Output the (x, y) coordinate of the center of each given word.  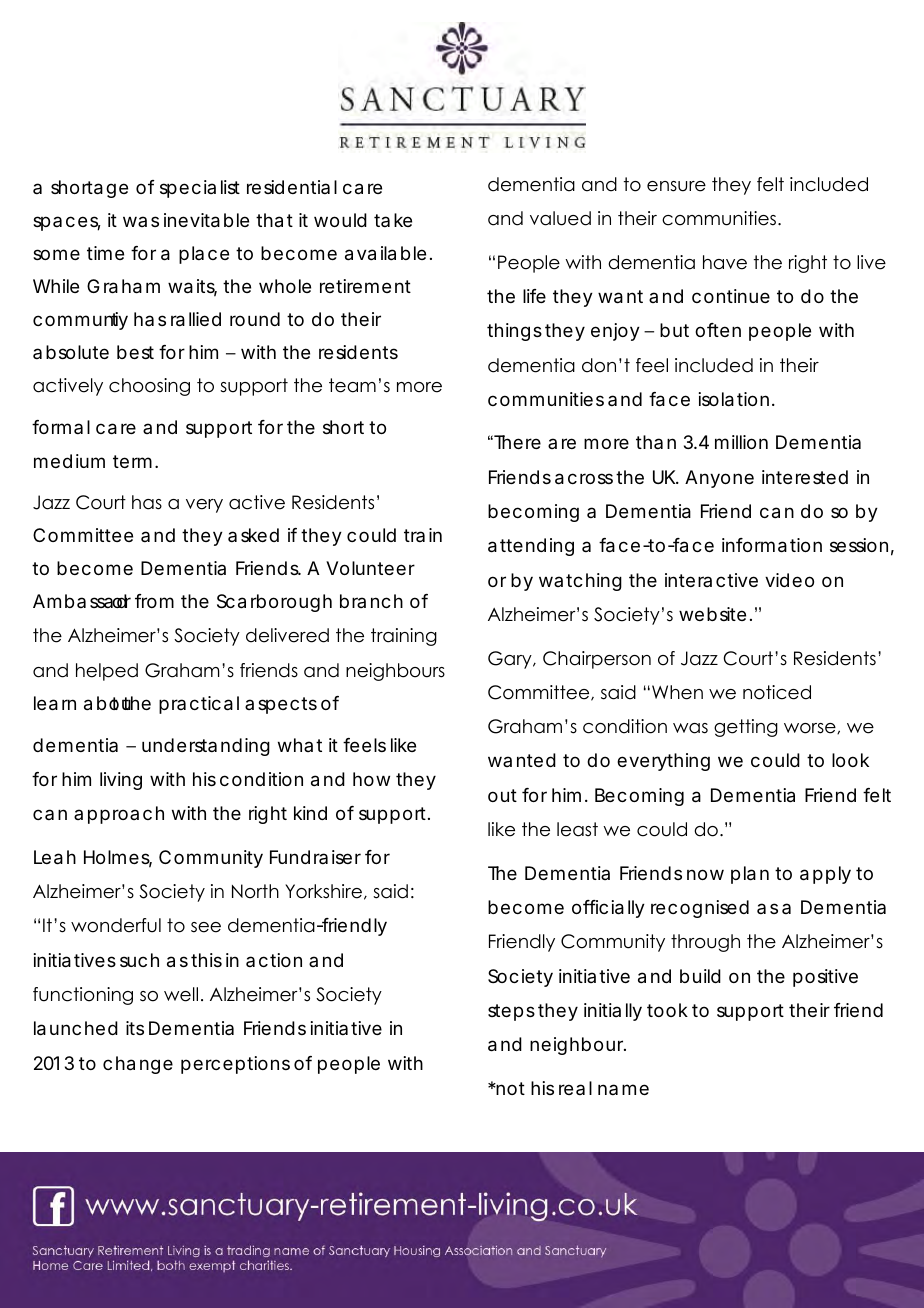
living (121, 781)
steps (511, 1012)
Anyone (719, 479)
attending (531, 547)
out (502, 795)
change (138, 1065)
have (725, 262)
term (132, 461)
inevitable (206, 220)
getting (746, 728)
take (393, 220)
